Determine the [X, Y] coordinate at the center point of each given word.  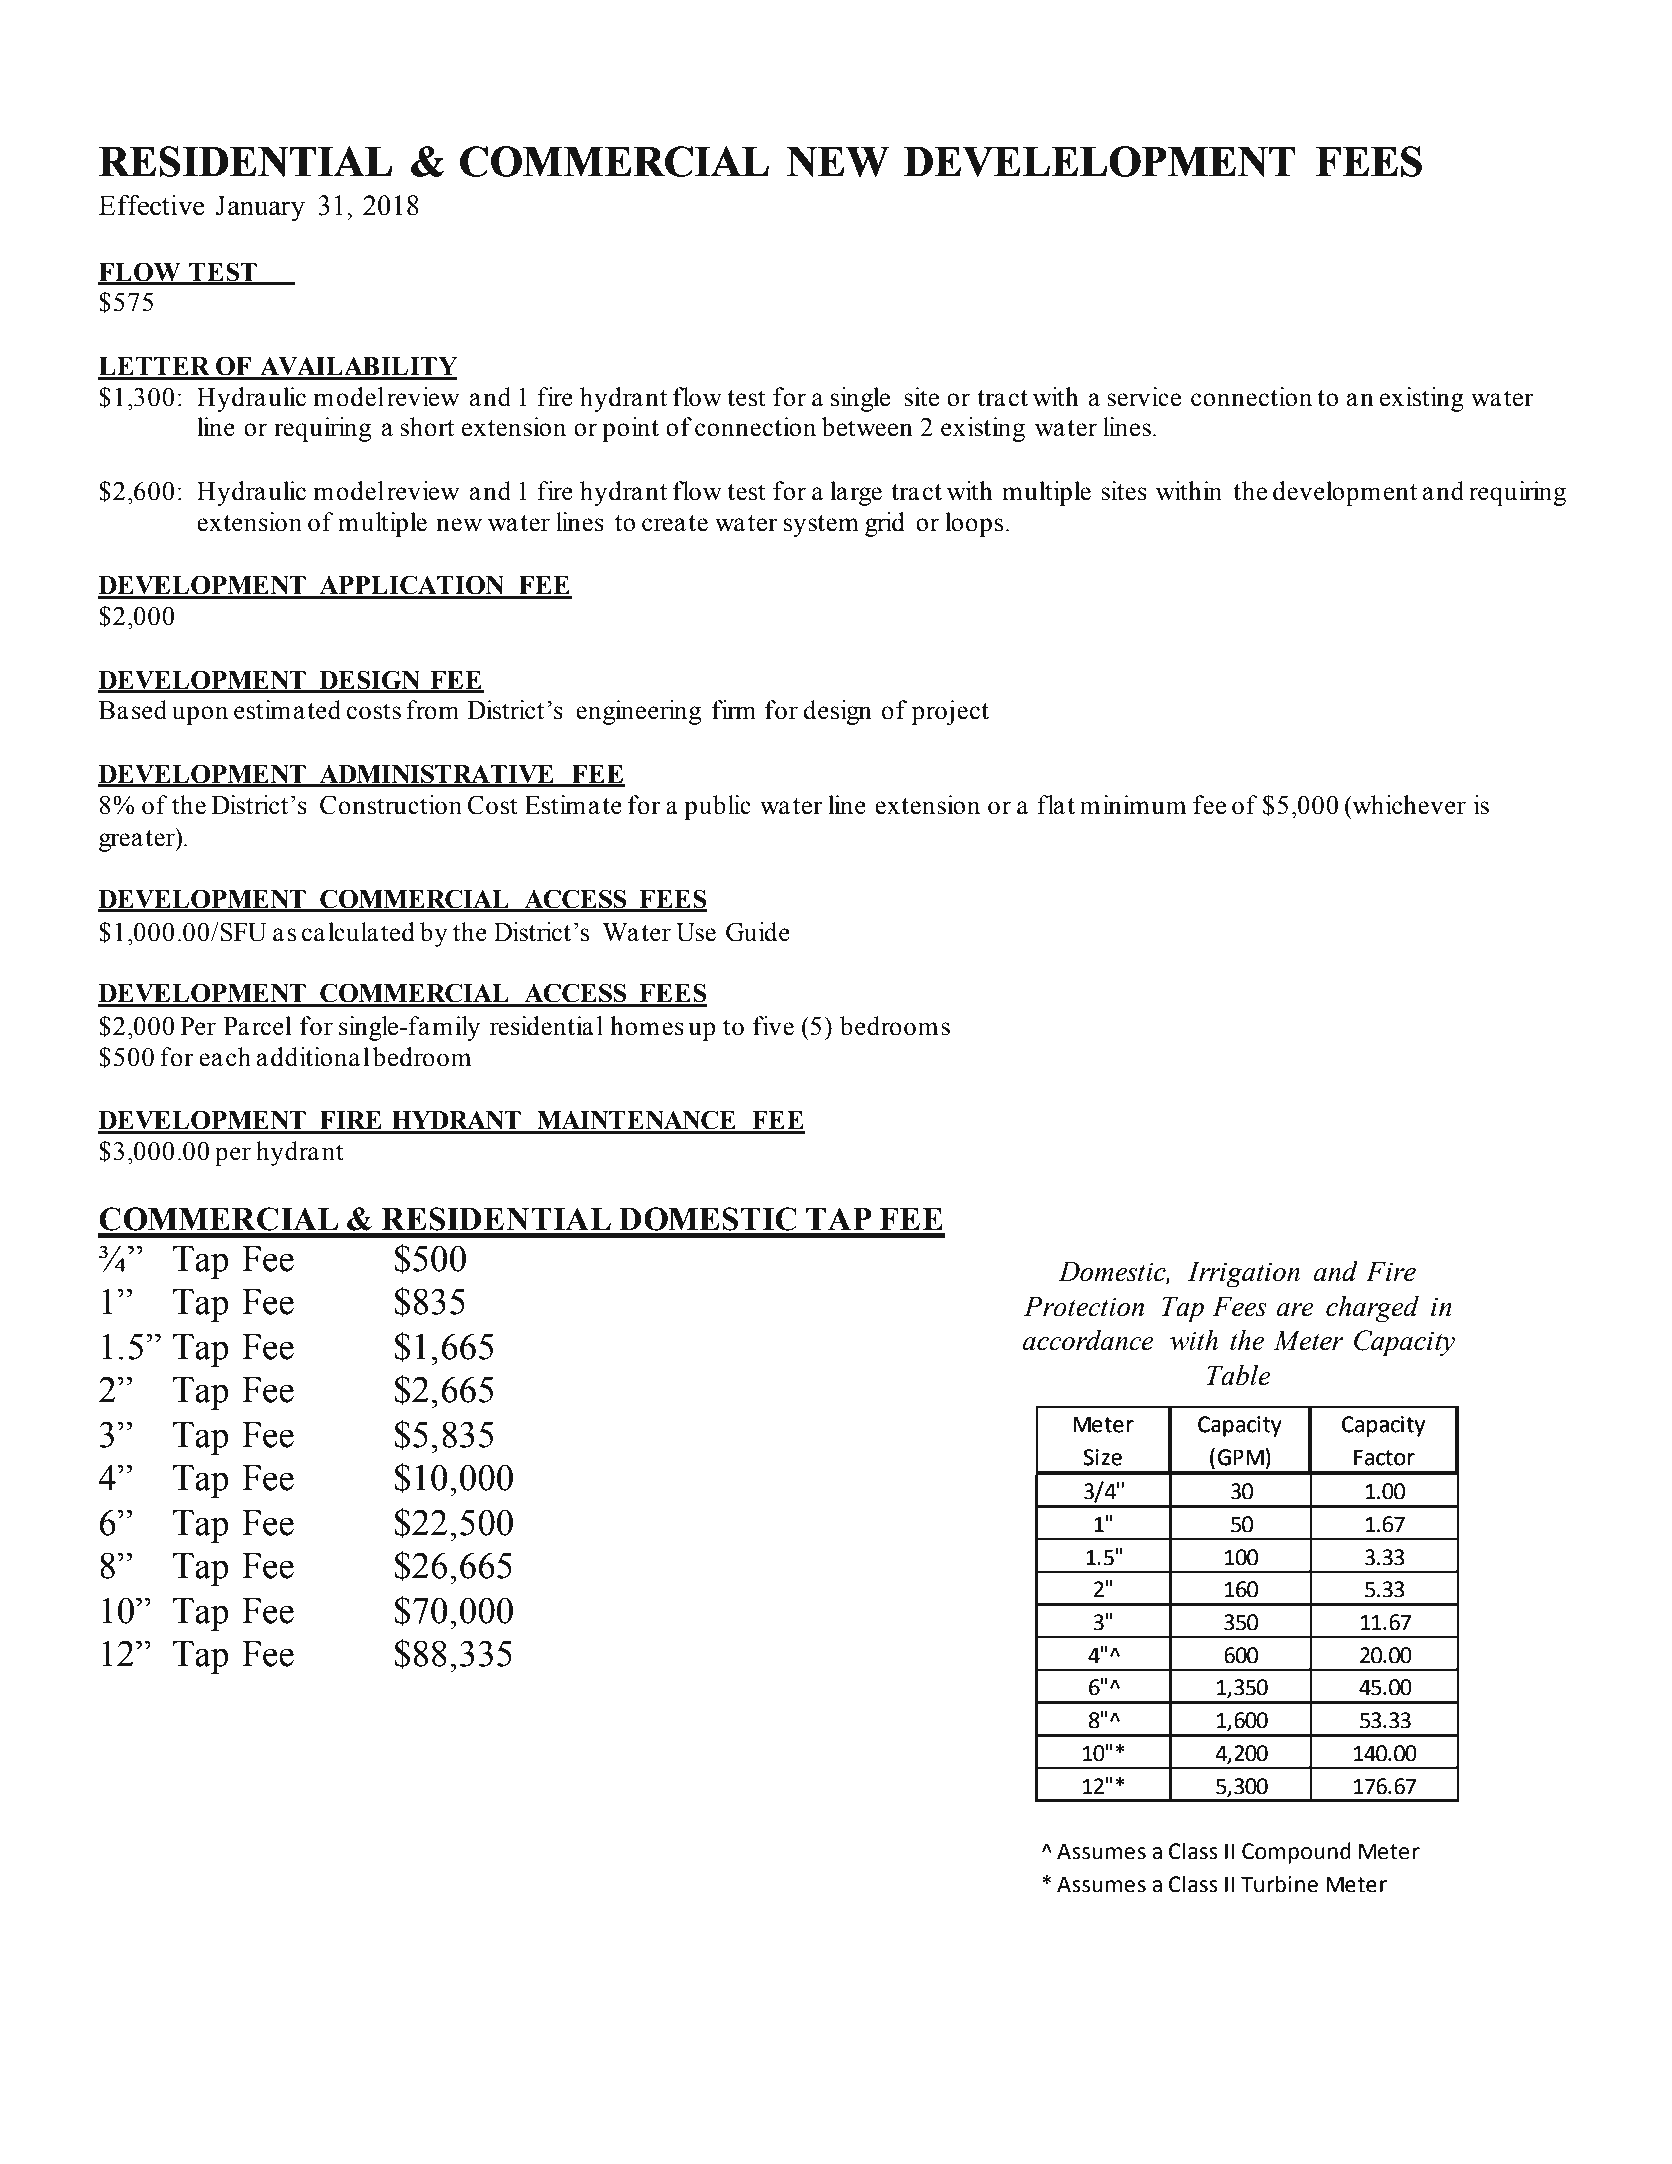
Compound [1296, 1853]
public [717, 807]
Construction [391, 805]
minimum [1133, 805]
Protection [1084, 1306]
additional [313, 1057]
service [1144, 397]
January [260, 208]
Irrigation [1243, 1274]
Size [1102, 1457]
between [867, 427]
